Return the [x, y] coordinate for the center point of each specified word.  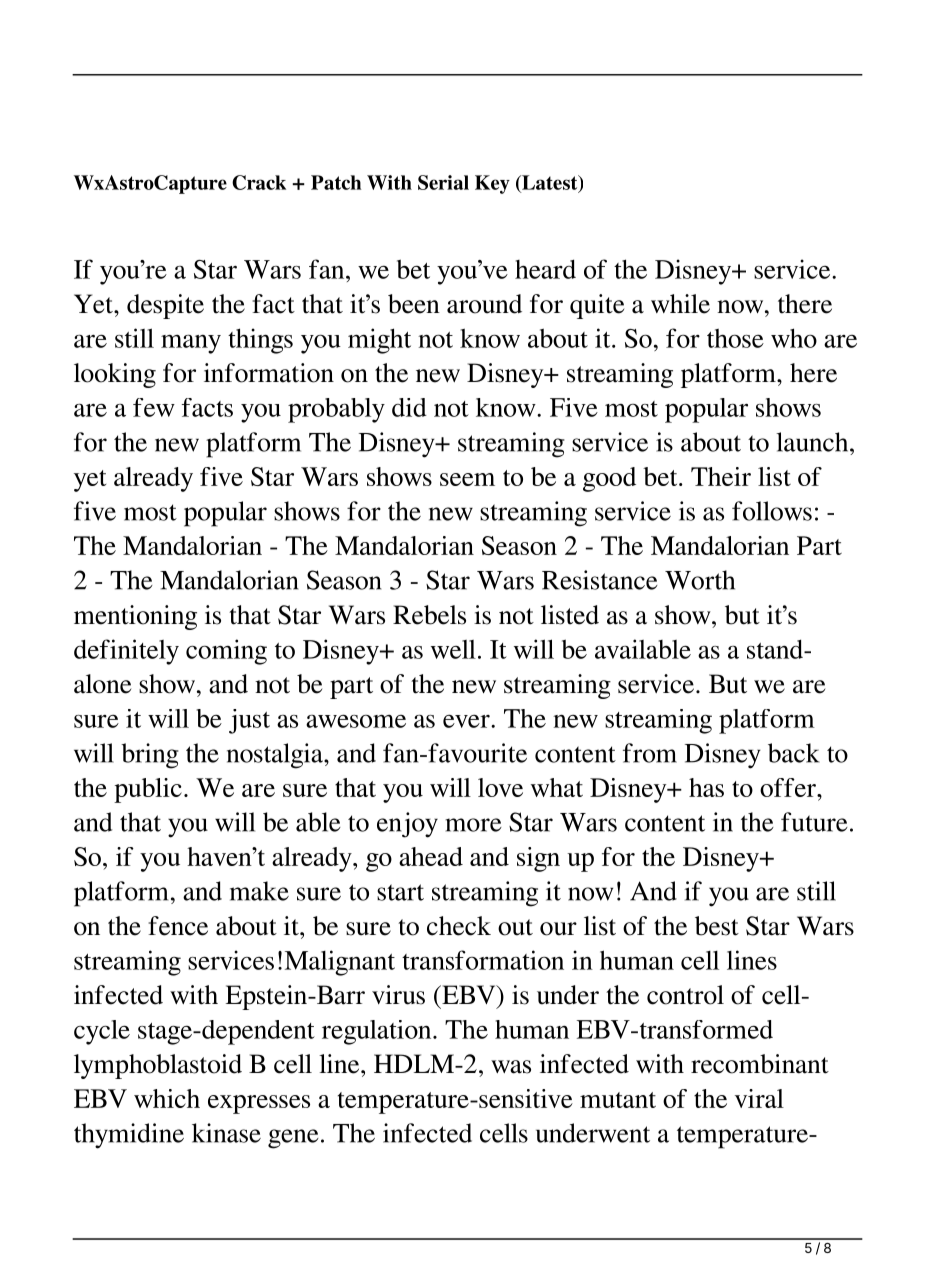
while [680, 304]
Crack [259, 182]
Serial [443, 182]
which [167, 1098]
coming [226, 652]
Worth [700, 580]
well [453, 649]
